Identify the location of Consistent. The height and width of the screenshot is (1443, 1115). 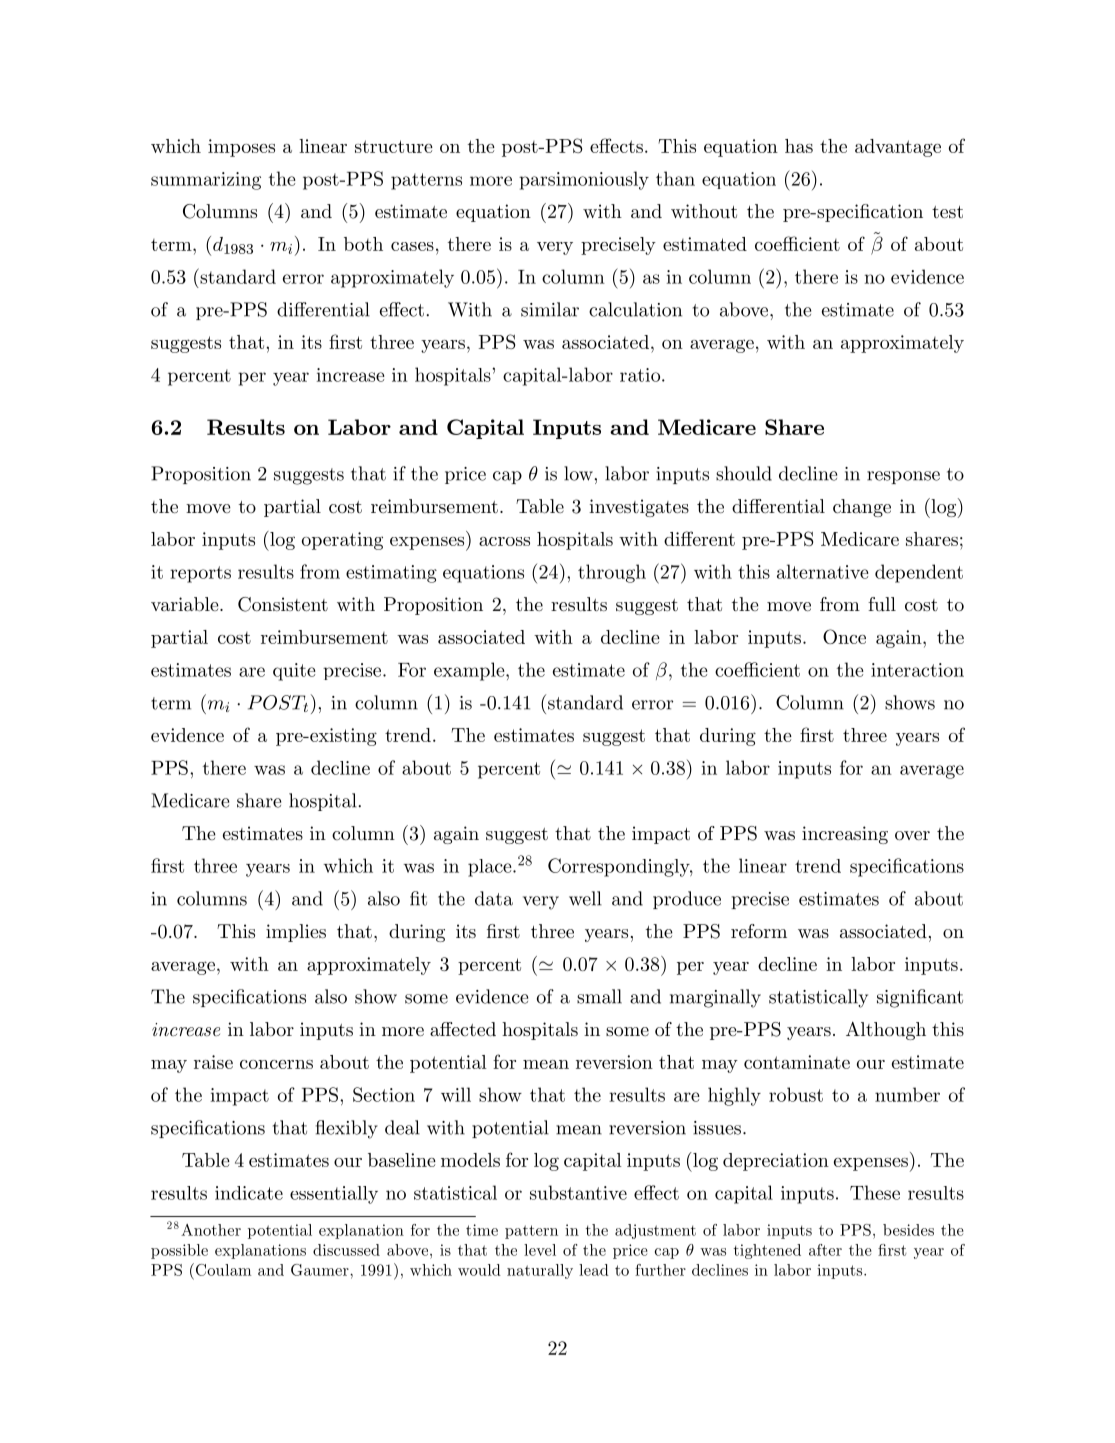
(283, 604).
